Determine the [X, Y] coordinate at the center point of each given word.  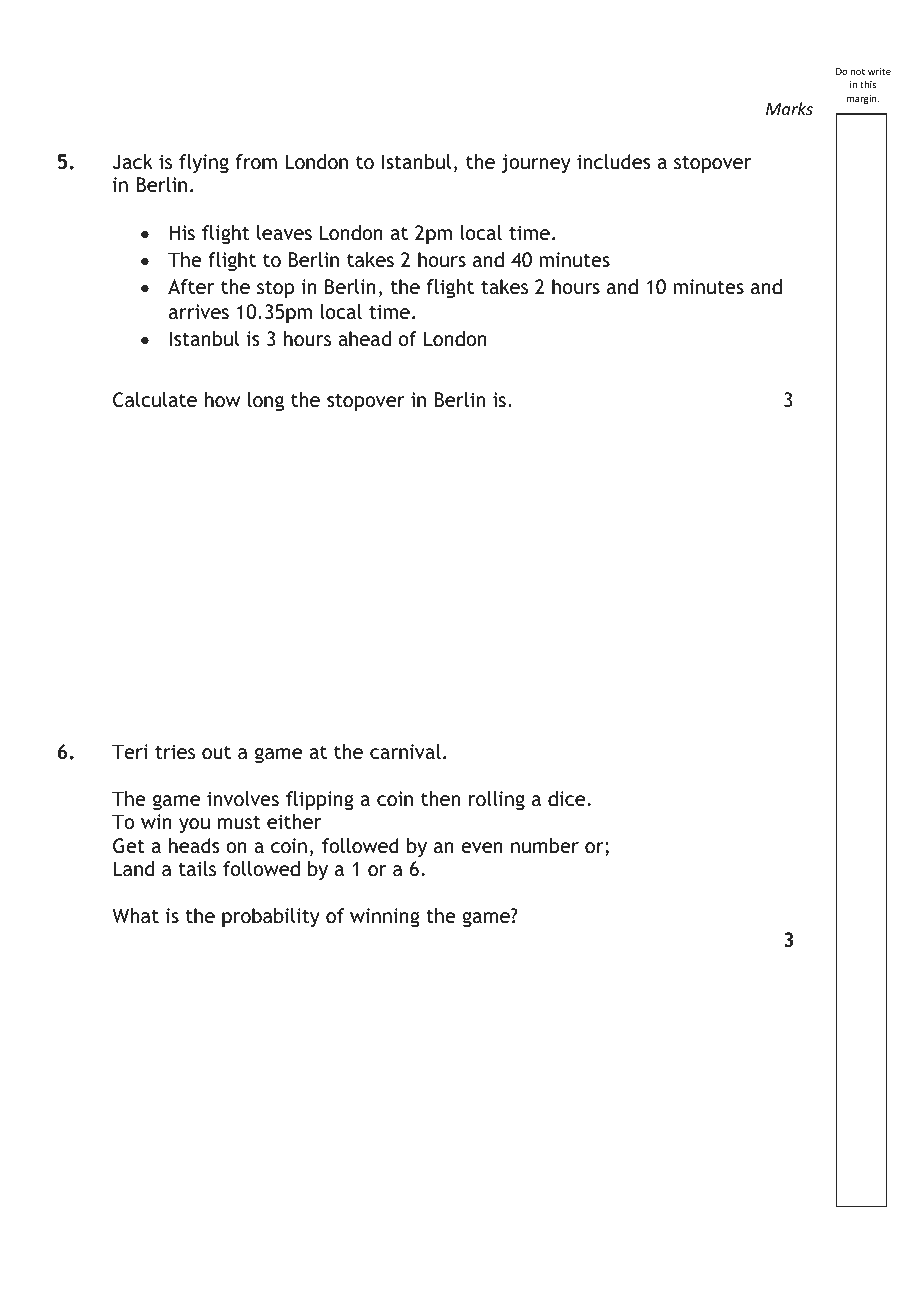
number [545, 845]
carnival [405, 751]
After [191, 286]
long [266, 401]
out [216, 752]
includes [614, 161]
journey [536, 163]
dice [566, 798]
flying [204, 163]
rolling [497, 800]
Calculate [155, 400]
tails [197, 868]
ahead [364, 338]
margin [863, 99]
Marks [789, 108]
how [222, 399]
